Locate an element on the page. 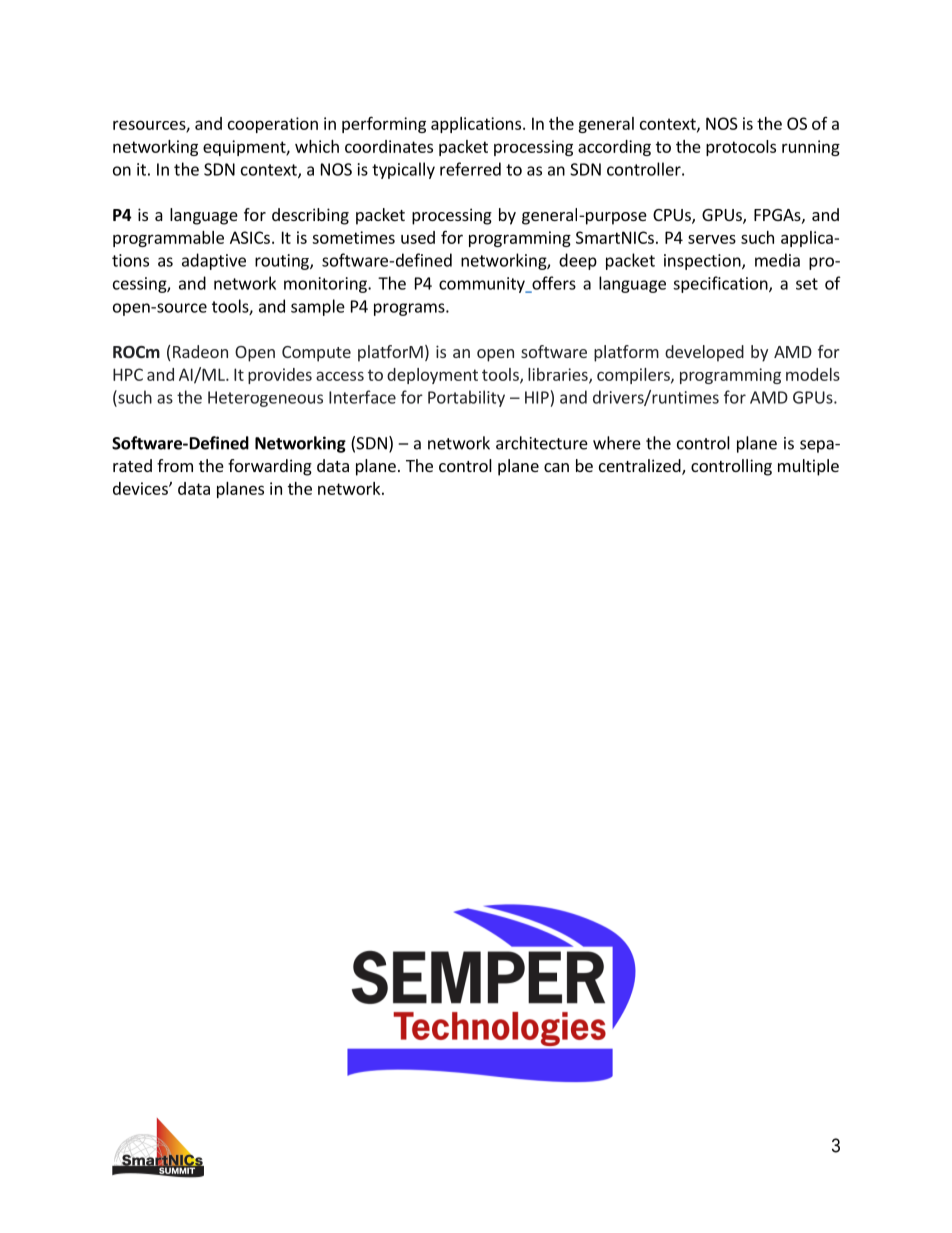 The height and width of the page is (1233, 952). architecture is located at coordinates (542, 443).
